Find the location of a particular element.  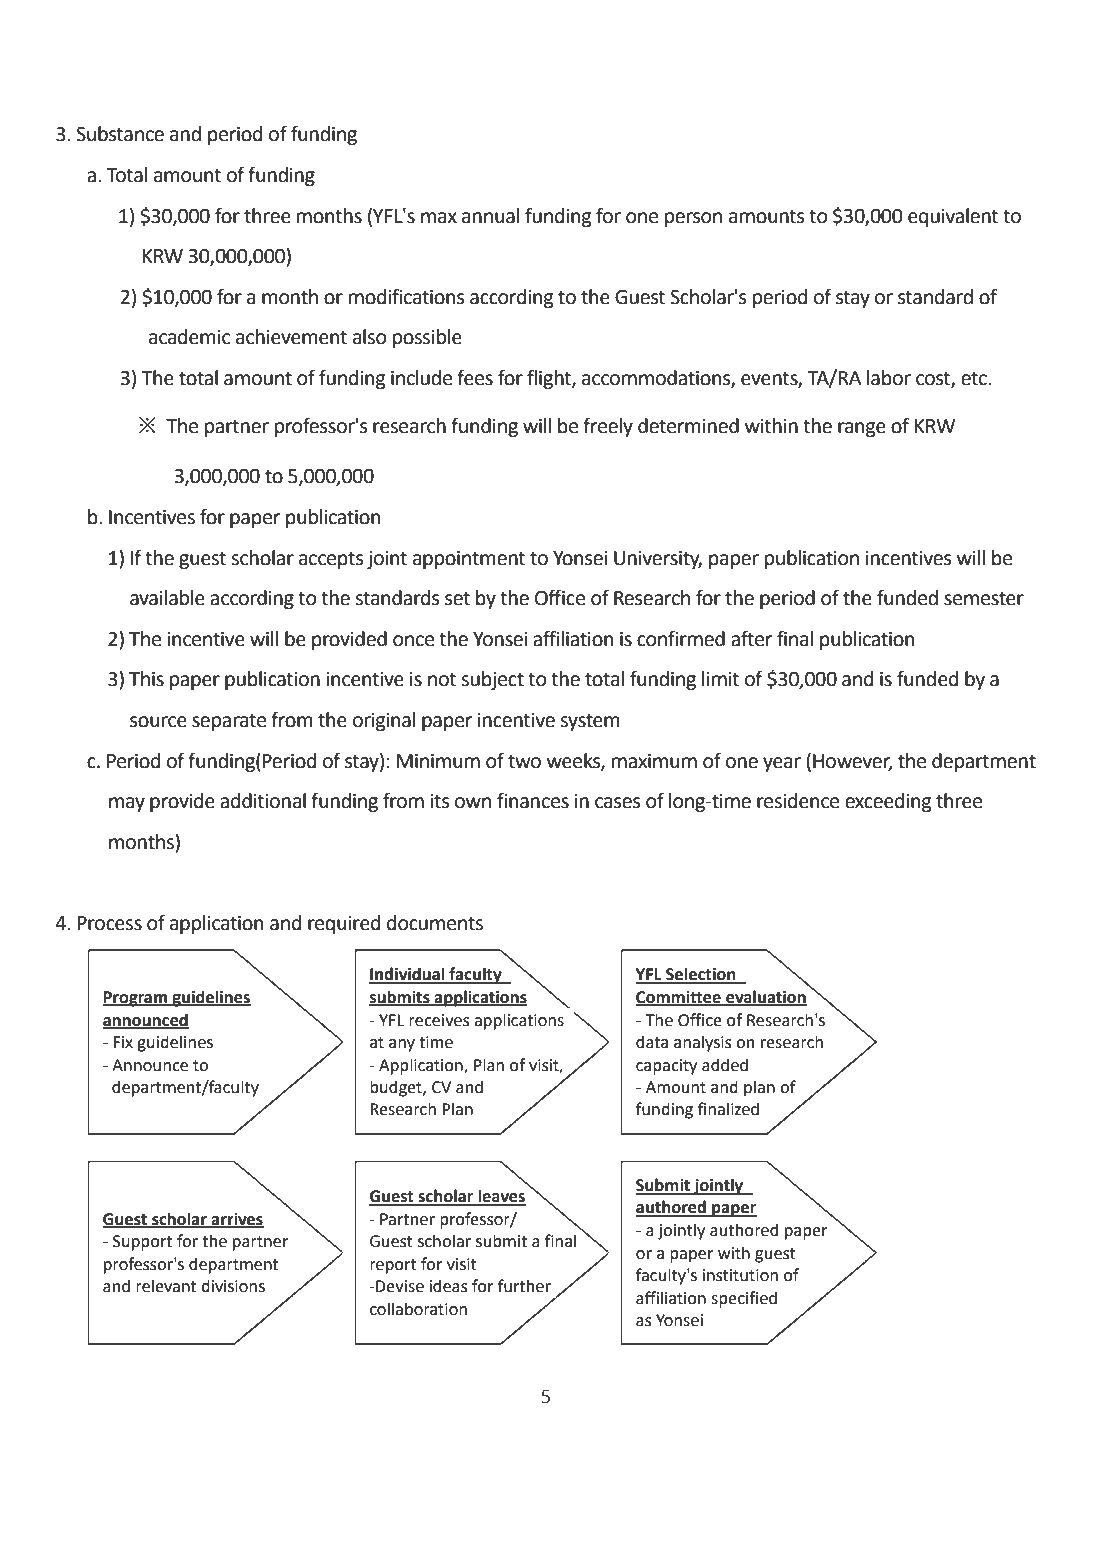

documents is located at coordinates (435, 923).
